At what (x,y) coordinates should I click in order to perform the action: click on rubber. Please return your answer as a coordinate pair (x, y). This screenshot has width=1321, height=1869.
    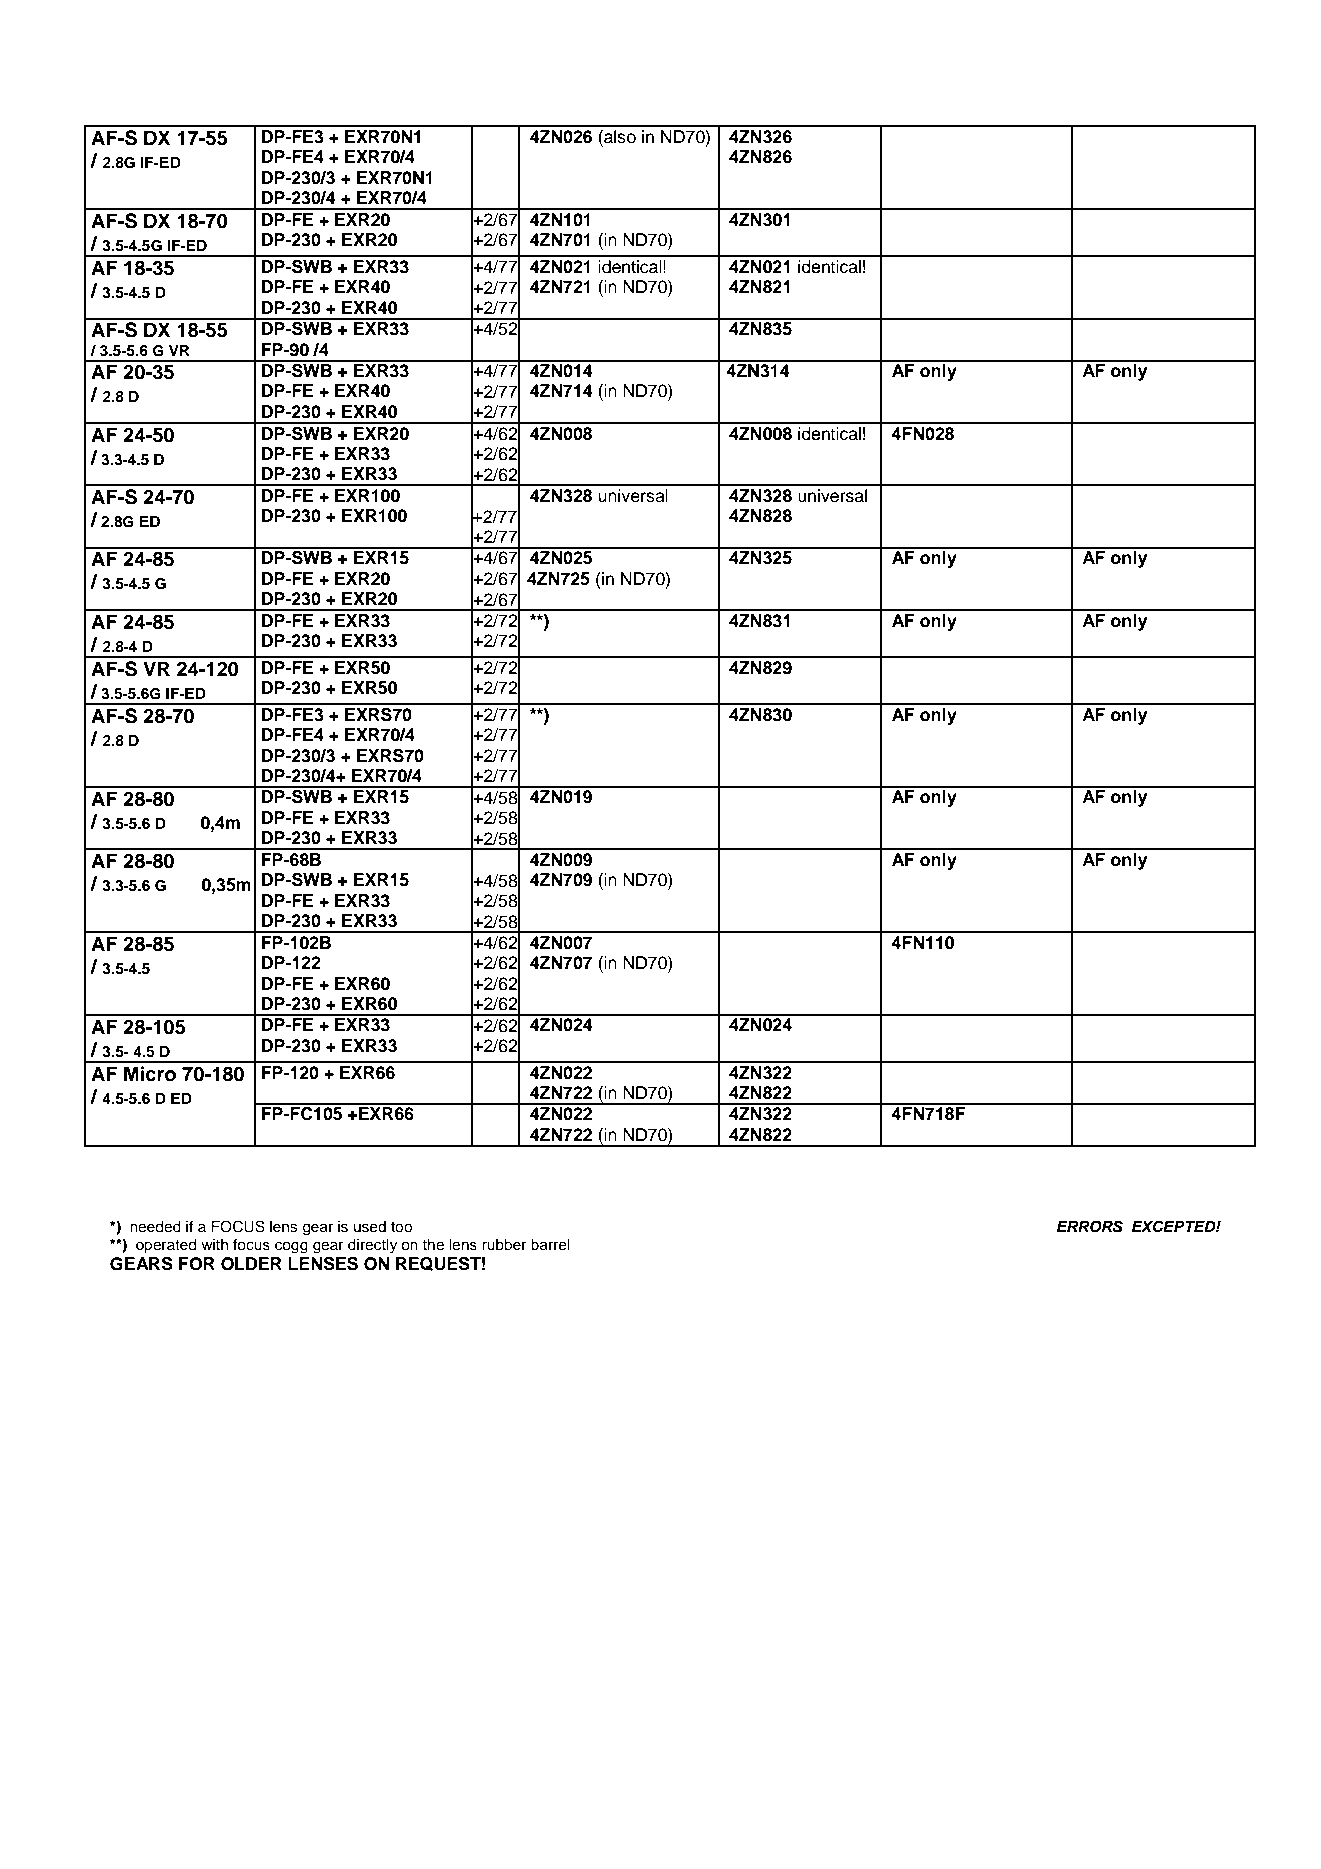
    Looking at the image, I should click on (504, 1245).
